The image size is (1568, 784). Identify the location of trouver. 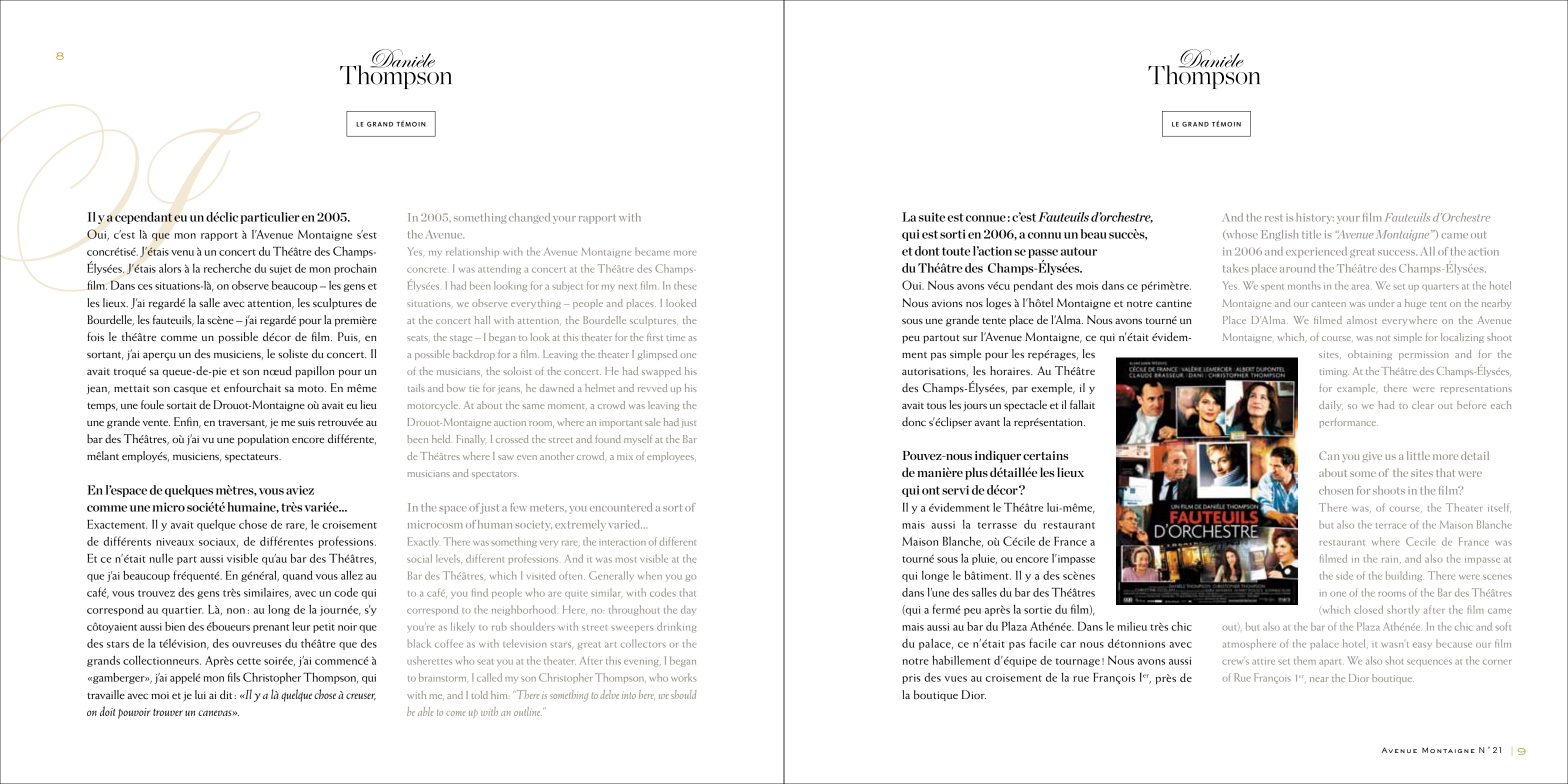
(168, 712).
